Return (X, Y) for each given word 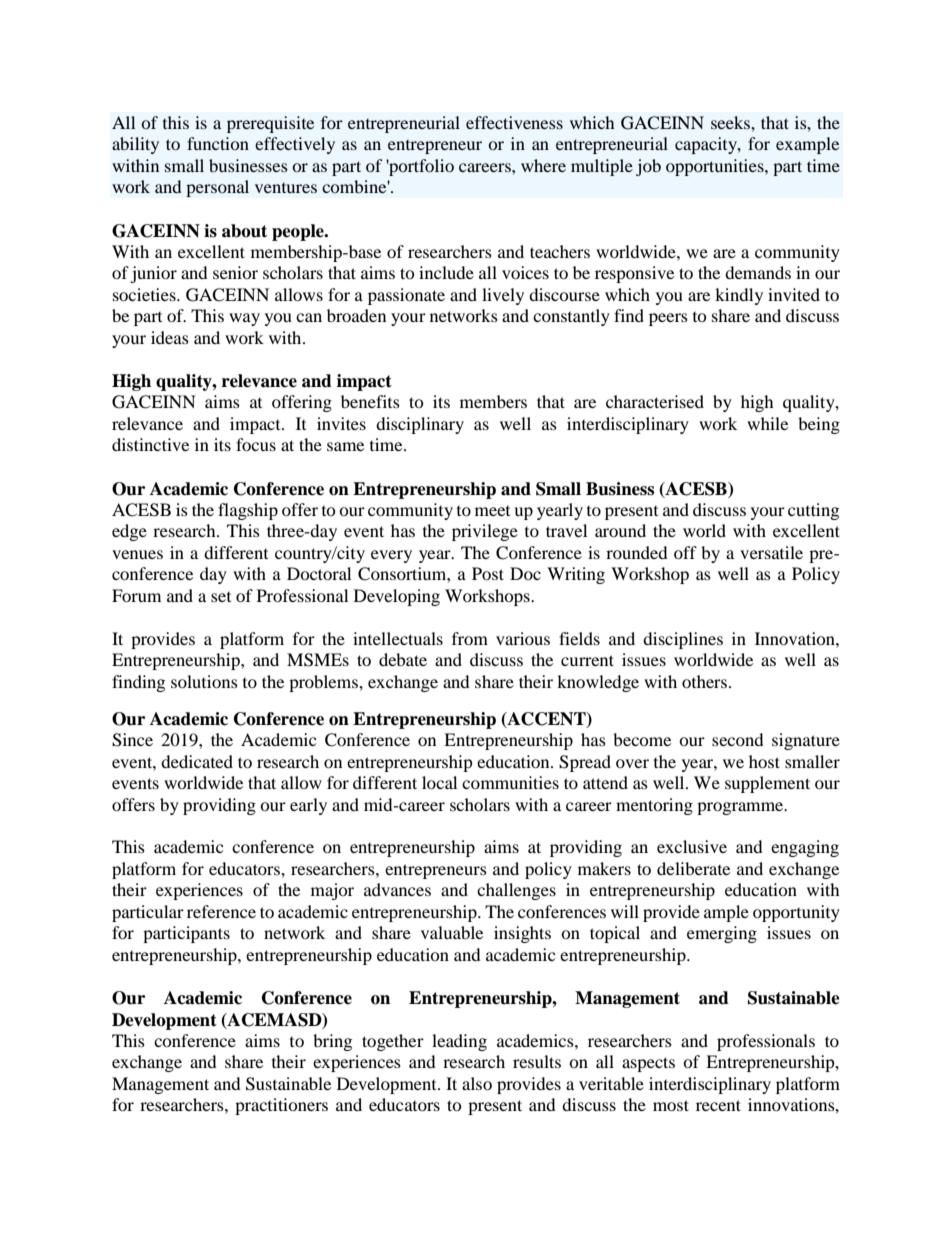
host (764, 761)
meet (492, 511)
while (767, 423)
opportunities (716, 167)
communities (510, 782)
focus (256, 444)
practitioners (281, 1106)
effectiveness (514, 122)
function (218, 143)
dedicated (197, 761)
